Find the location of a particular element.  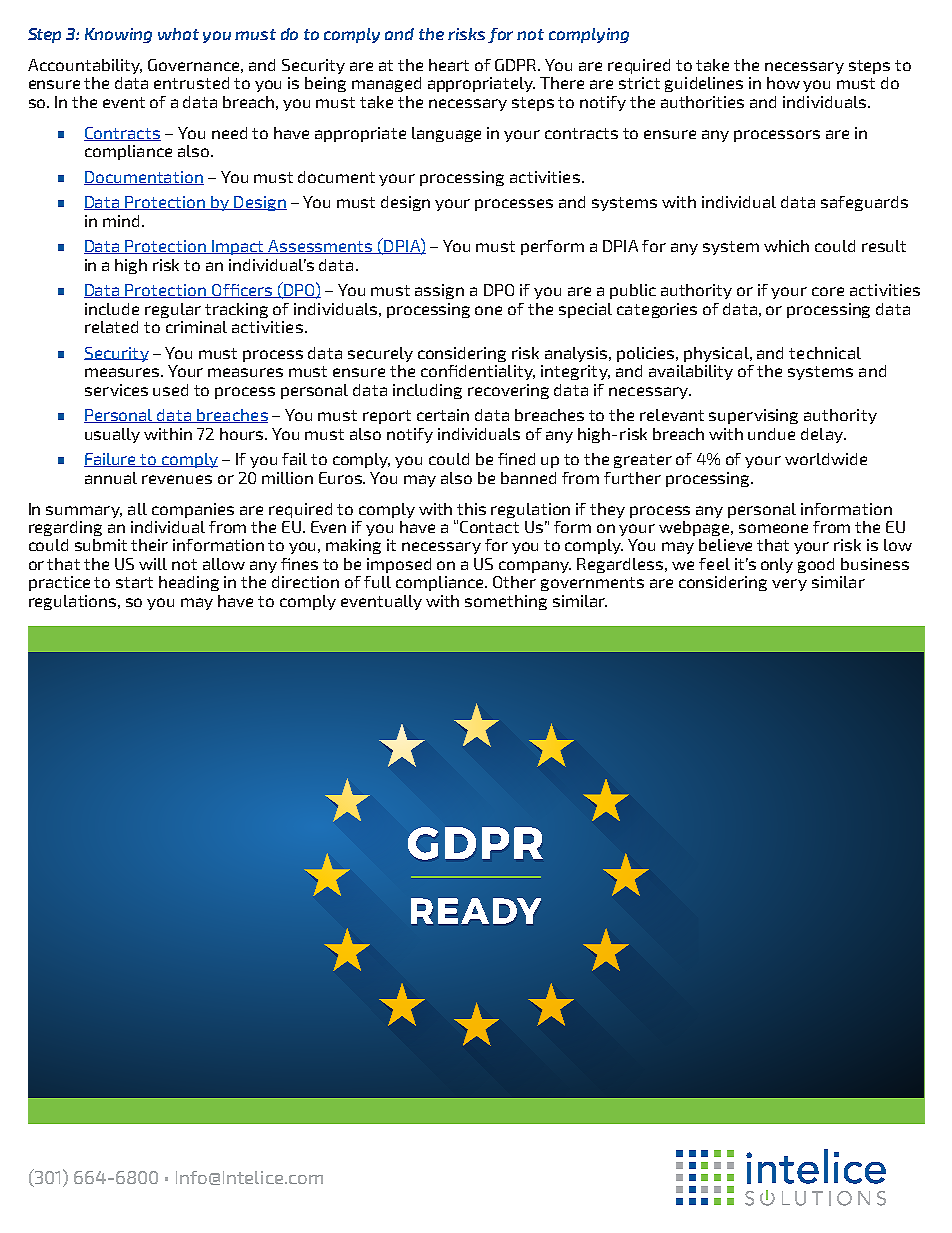

usually is located at coordinates (112, 435).
